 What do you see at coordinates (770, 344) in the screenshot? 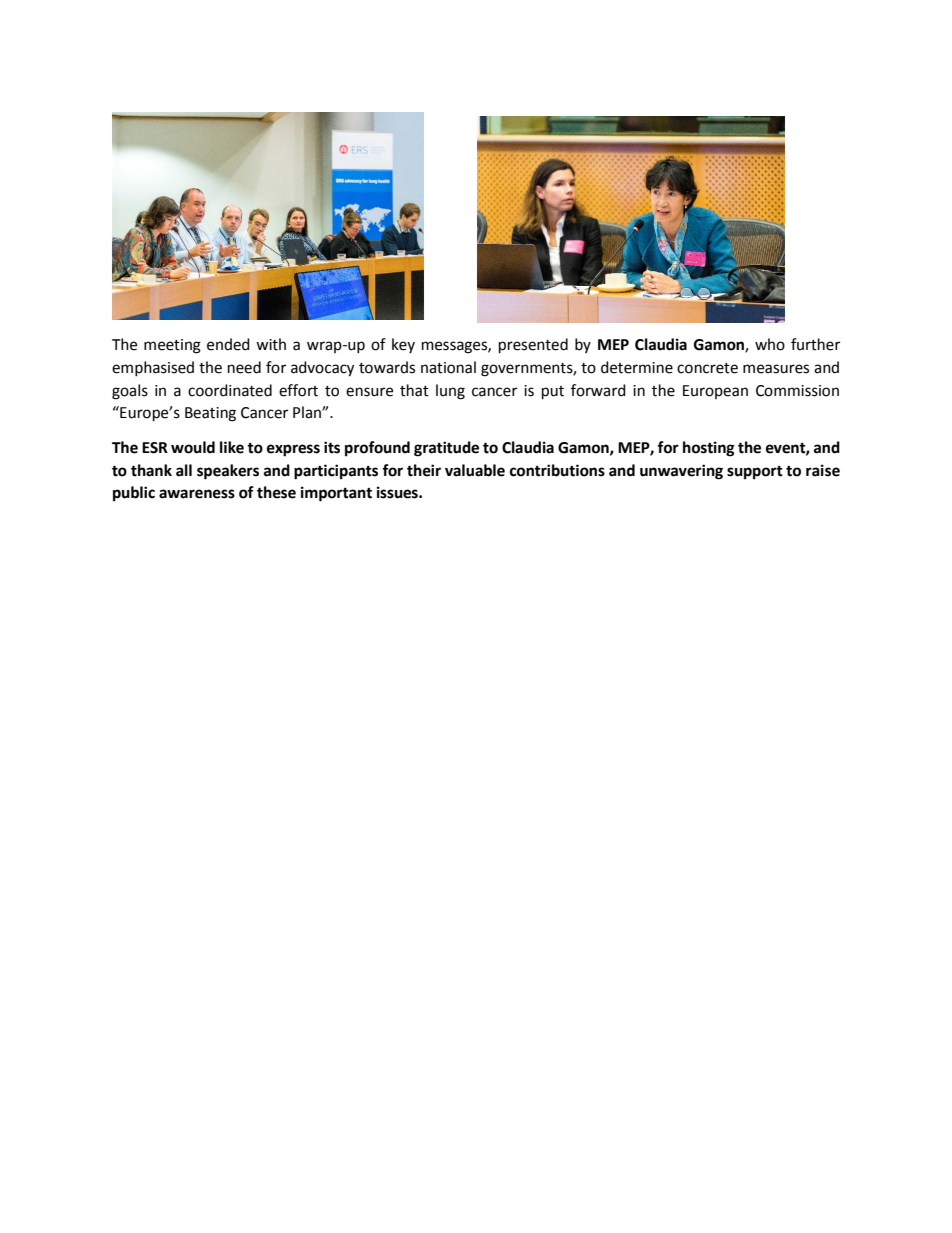
I see `who` at bounding box center [770, 344].
